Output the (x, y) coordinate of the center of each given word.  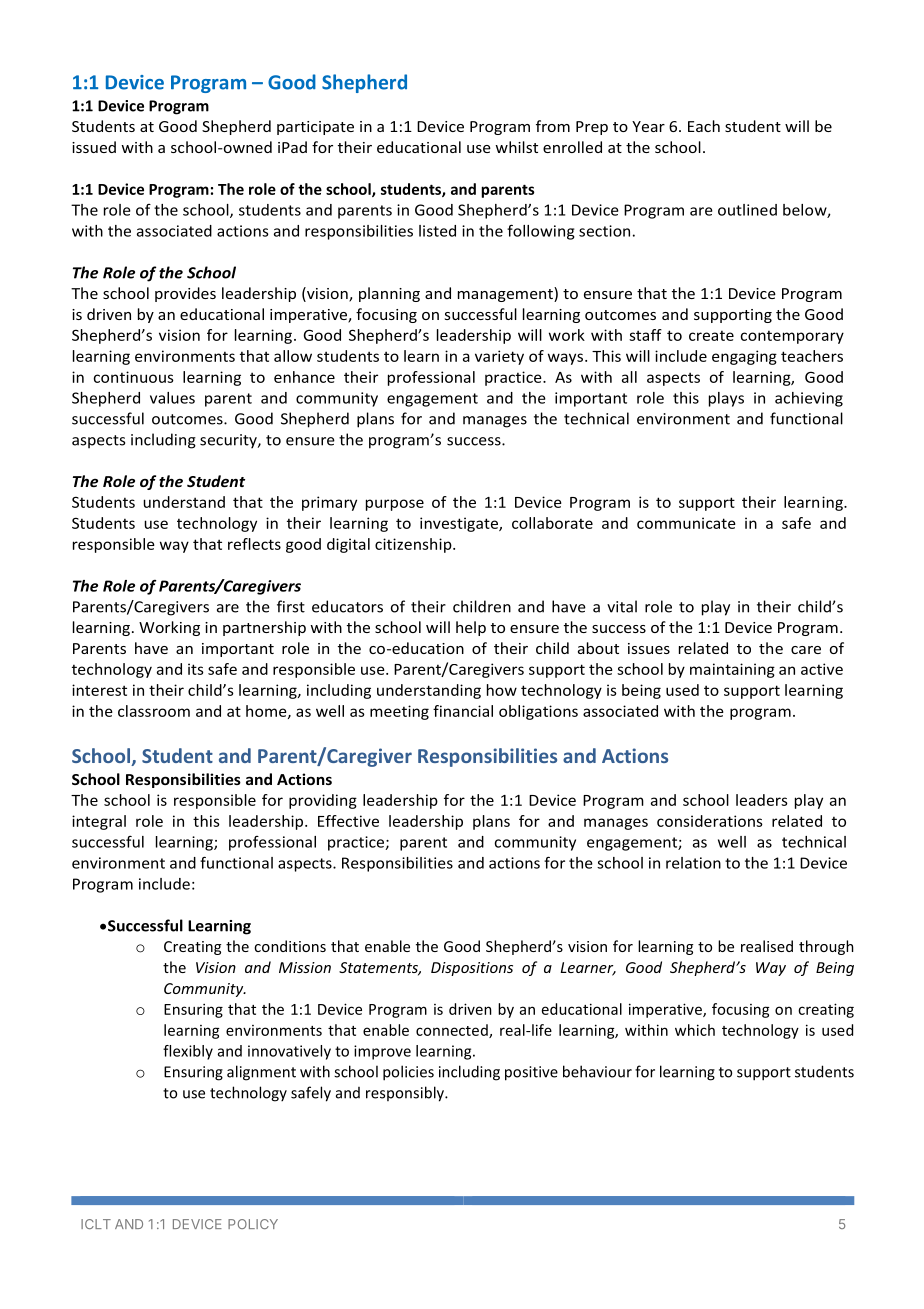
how (502, 690)
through (826, 947)
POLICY (253, 1224)
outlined (747, 210)
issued (94, 147)
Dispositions (472, 969)
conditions (290, 946)
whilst (516, 147)
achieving (809, 399)
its (196, 669)
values (172, 398)
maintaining (732, 670)
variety (499, 357)
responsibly (406, 1094)
